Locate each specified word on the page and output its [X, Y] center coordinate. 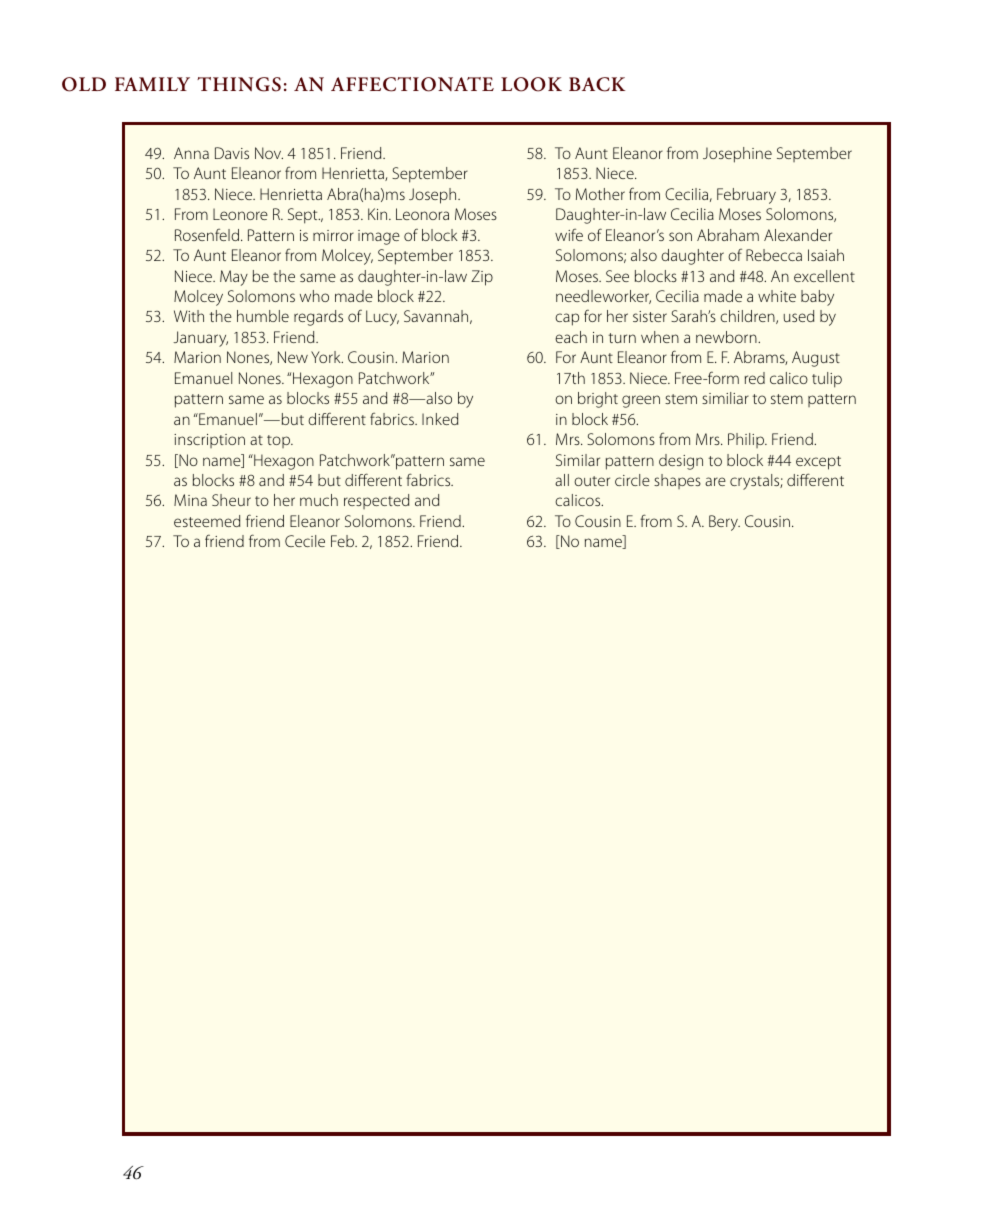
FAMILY [152, 84]
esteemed [207, 521]
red [755, 378]
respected [376, 501]
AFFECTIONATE [412, 84]
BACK [597, 84]
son [680, 236]
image [379, 237]
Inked [440, 419]
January [200, 339]
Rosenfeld [207, 235]
